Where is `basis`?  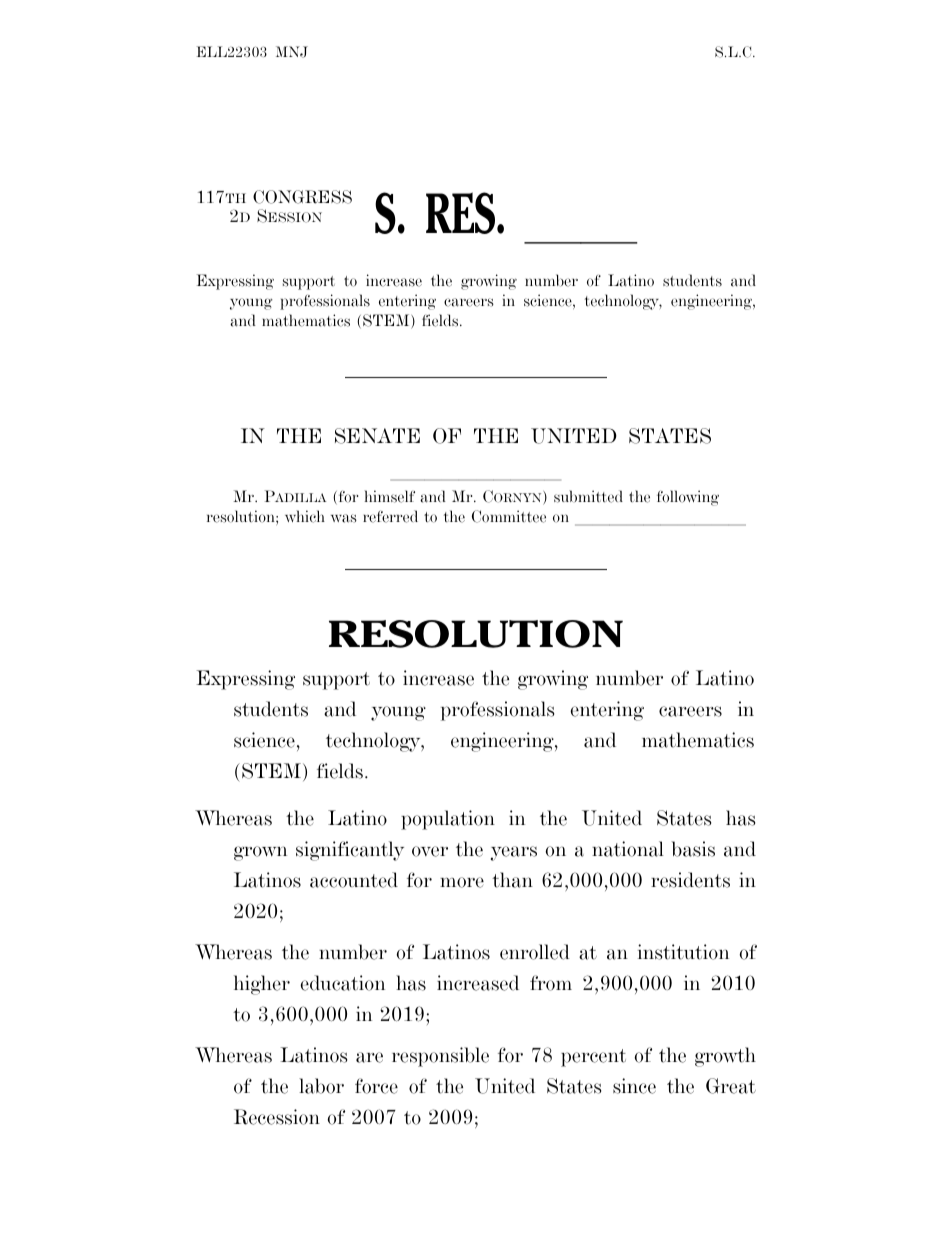 basis is located at coordinates (693, 849).
